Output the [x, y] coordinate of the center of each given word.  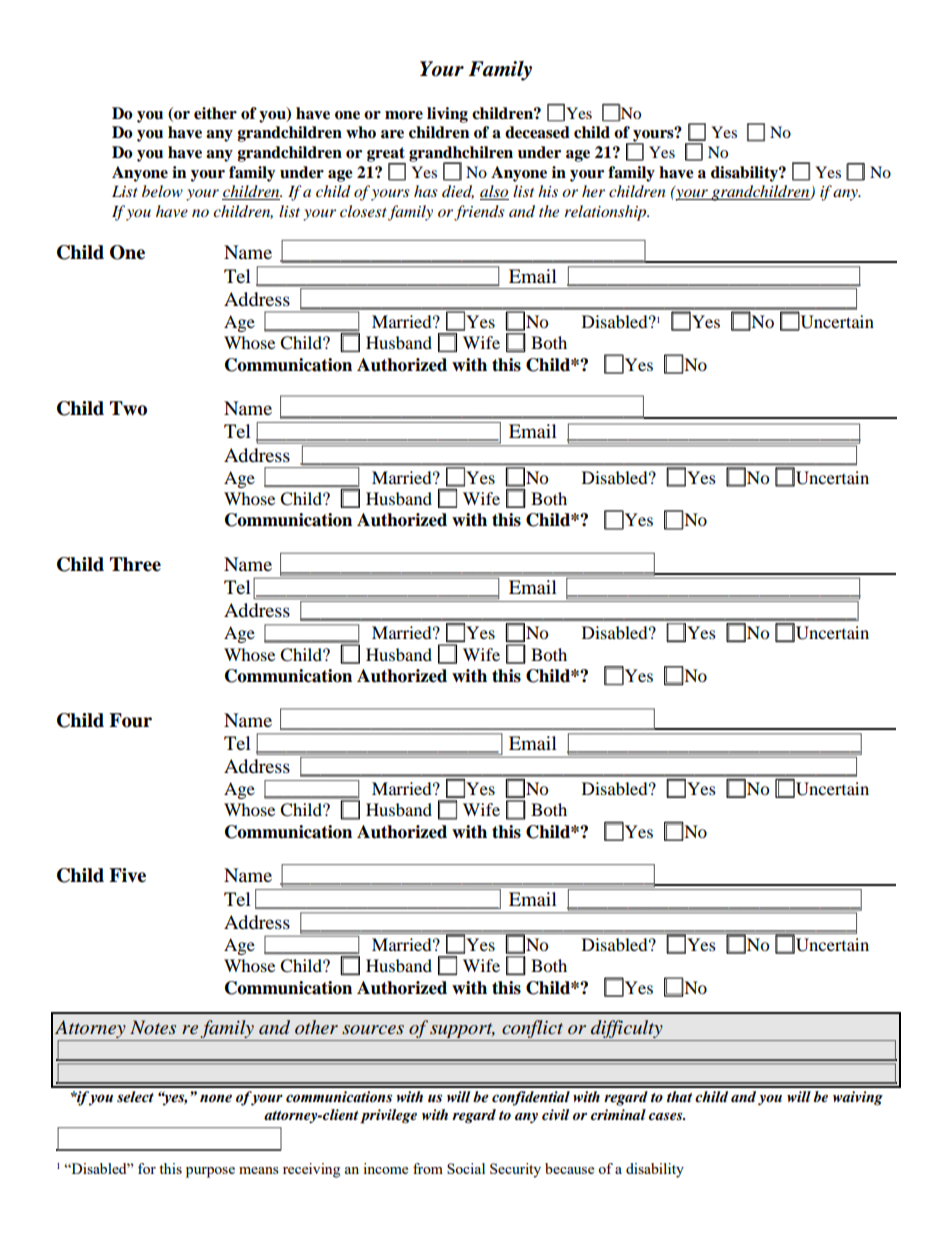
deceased [537, 132]
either [215, 113]
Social [466, 1168]
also [494, 192]
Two [128, 408]
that [679, 1097]
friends [479, 213]
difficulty [627, 1029]
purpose [210, 1172]
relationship [606, 213]
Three [135, 564]
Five [127, 875]
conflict [532, 1029]
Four [130, 720]
